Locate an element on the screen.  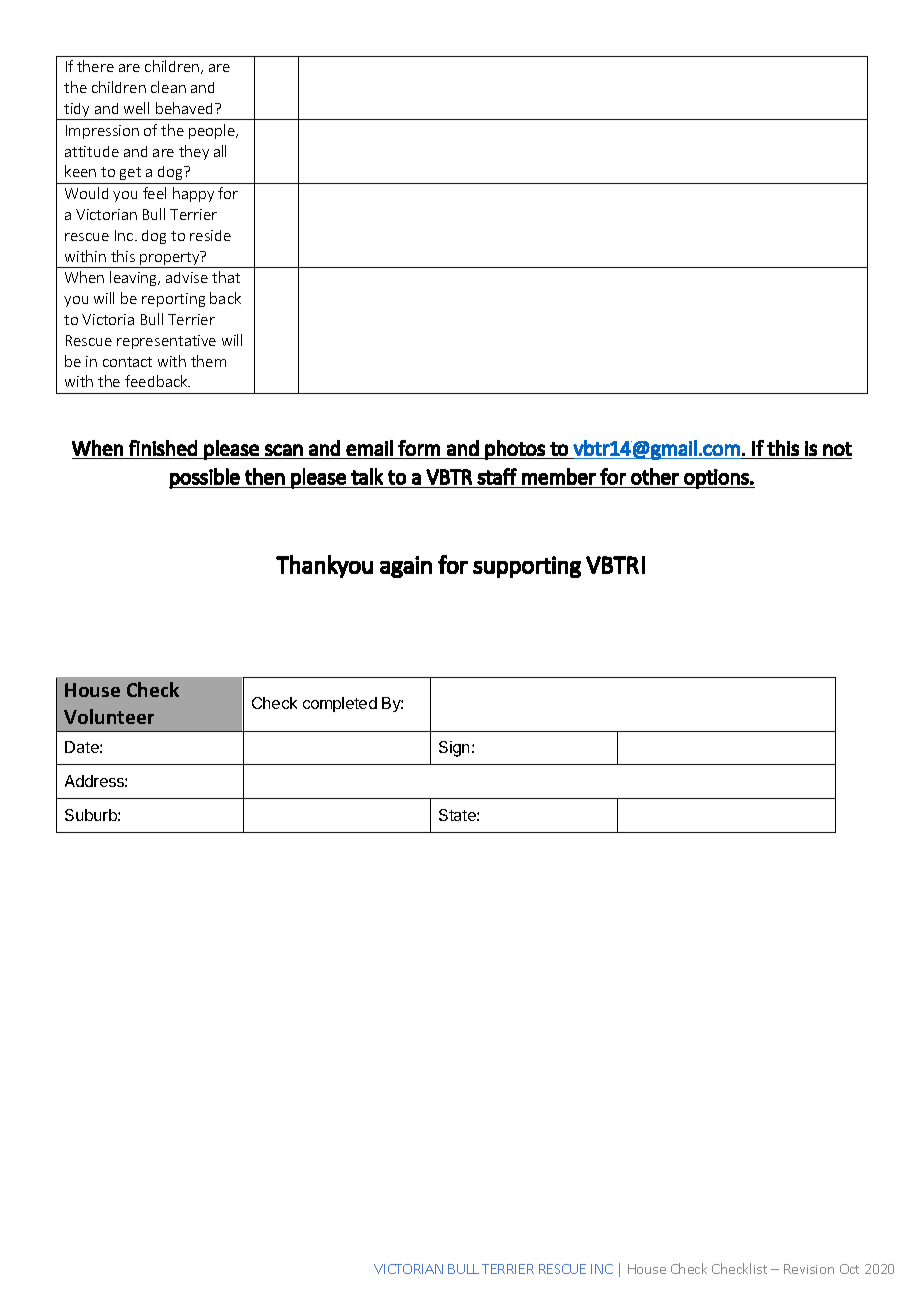
Sign is located at coordinates (456, 749).
